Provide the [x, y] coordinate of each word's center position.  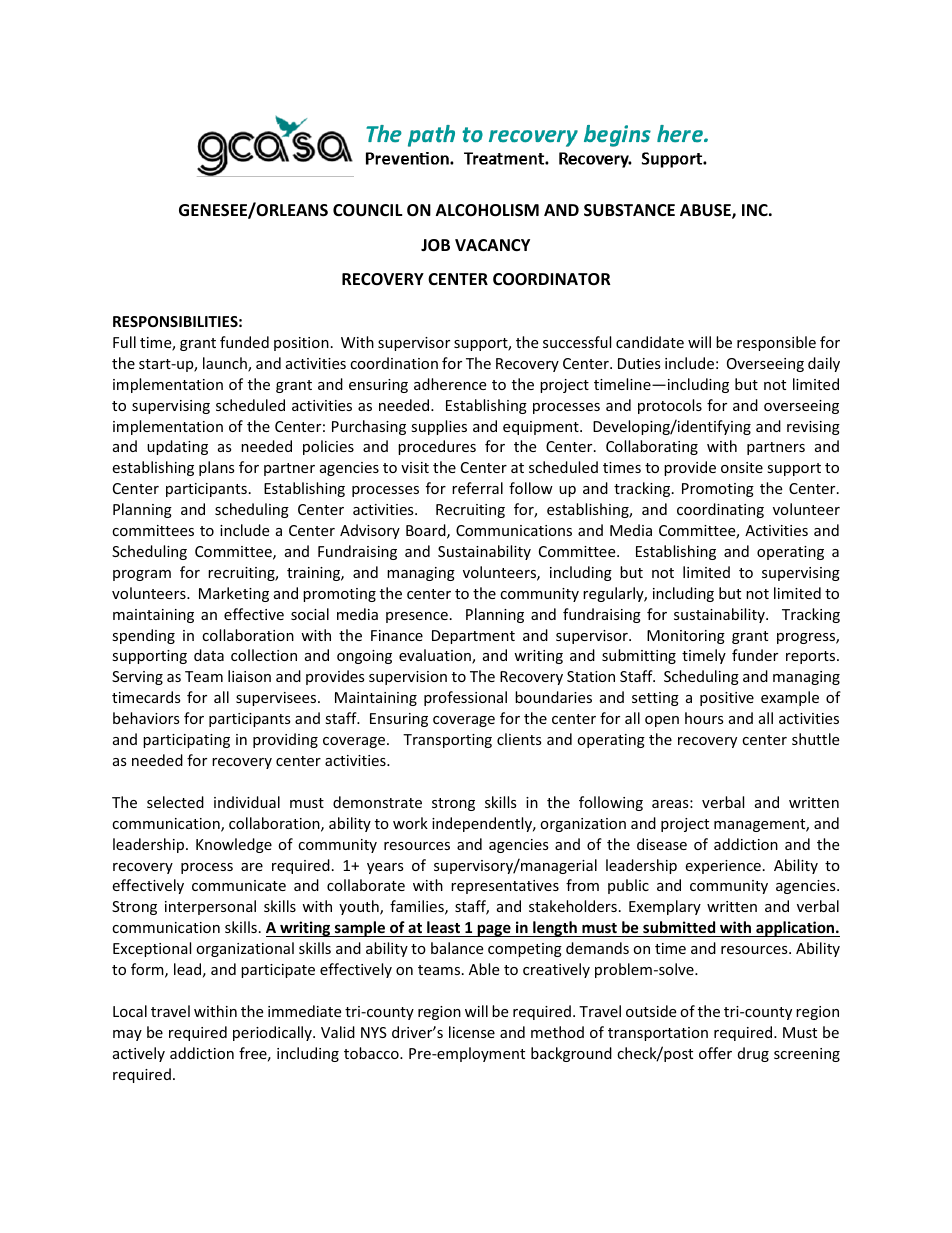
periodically [273, 1033]
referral [477, 488]
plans [217, 468]
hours [704, 718]
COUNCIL [368, 210]
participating [186, 741]
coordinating [720, 510]
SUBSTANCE [629, 210]
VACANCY [492, 245]
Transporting [447, 741]
